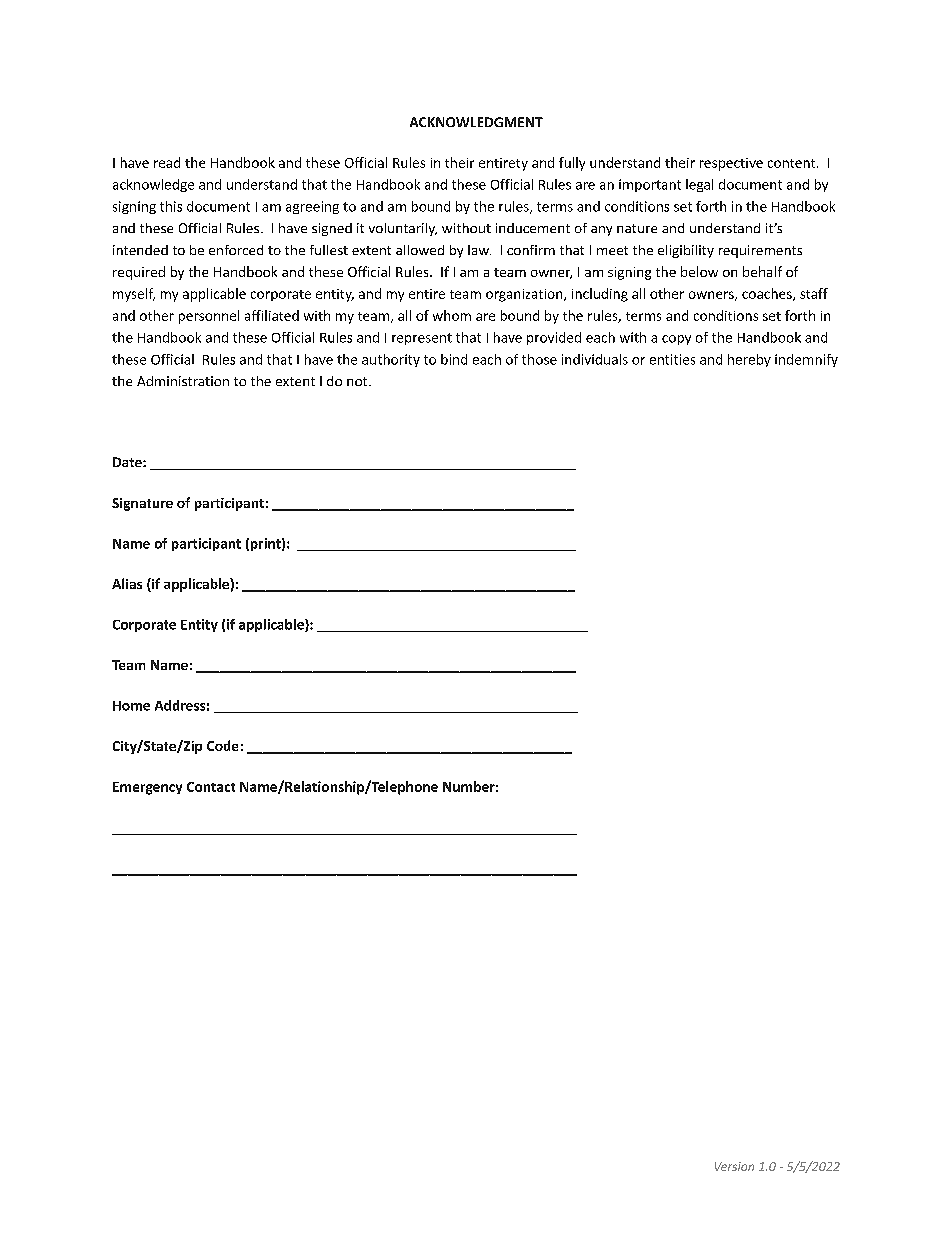 The height and width of the image is (1233, 952). I want to click on indemnify, so click(806, 360).
